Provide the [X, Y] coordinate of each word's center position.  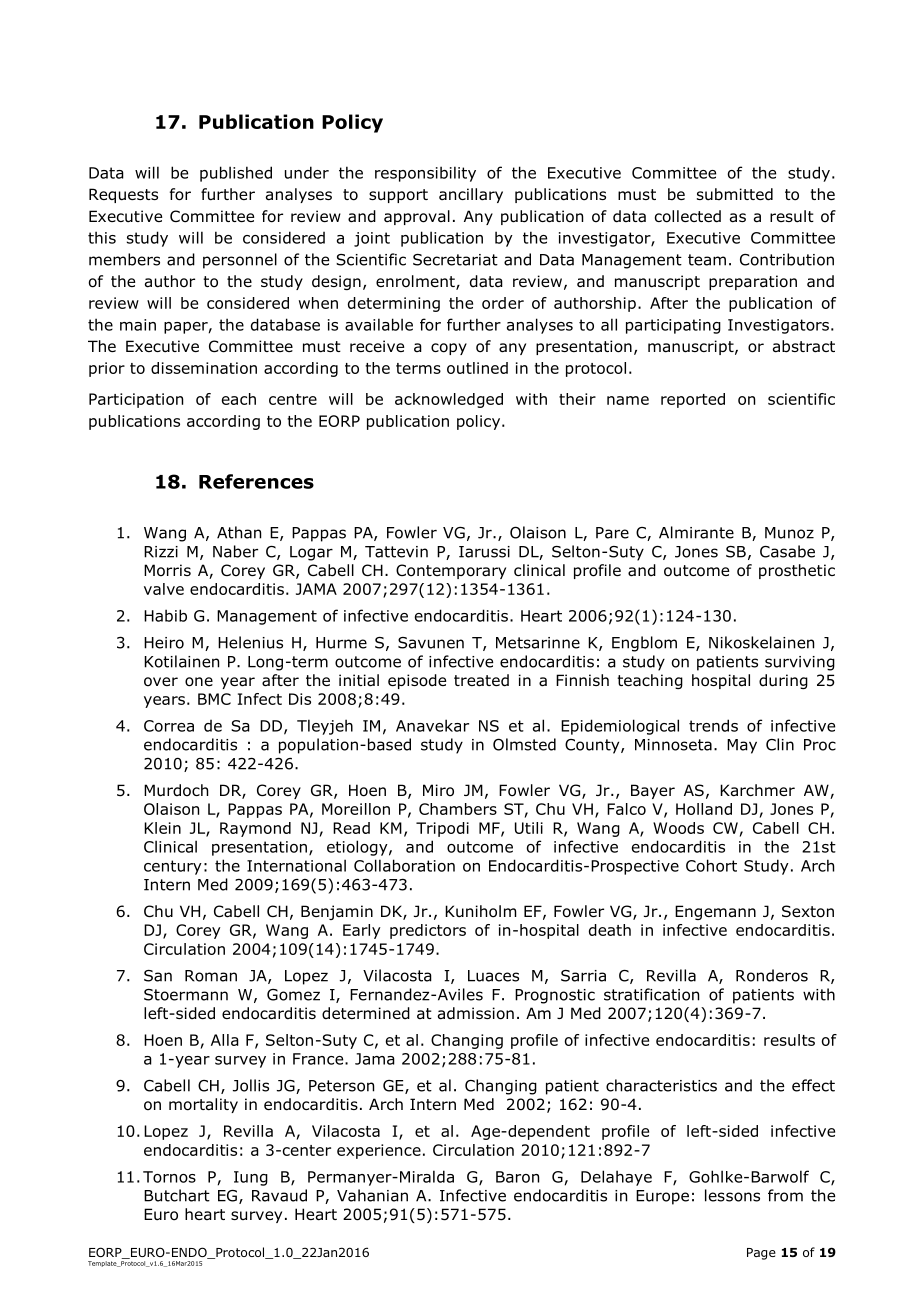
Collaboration [404, 865]
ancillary [471, 195]
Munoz [789, 533]
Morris [167, 570]
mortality [203, 1105]
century [173, 867]
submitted [735, 194]
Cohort [711, 865]
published [236, 174]
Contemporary [451, 571]
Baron [517, 1177]
